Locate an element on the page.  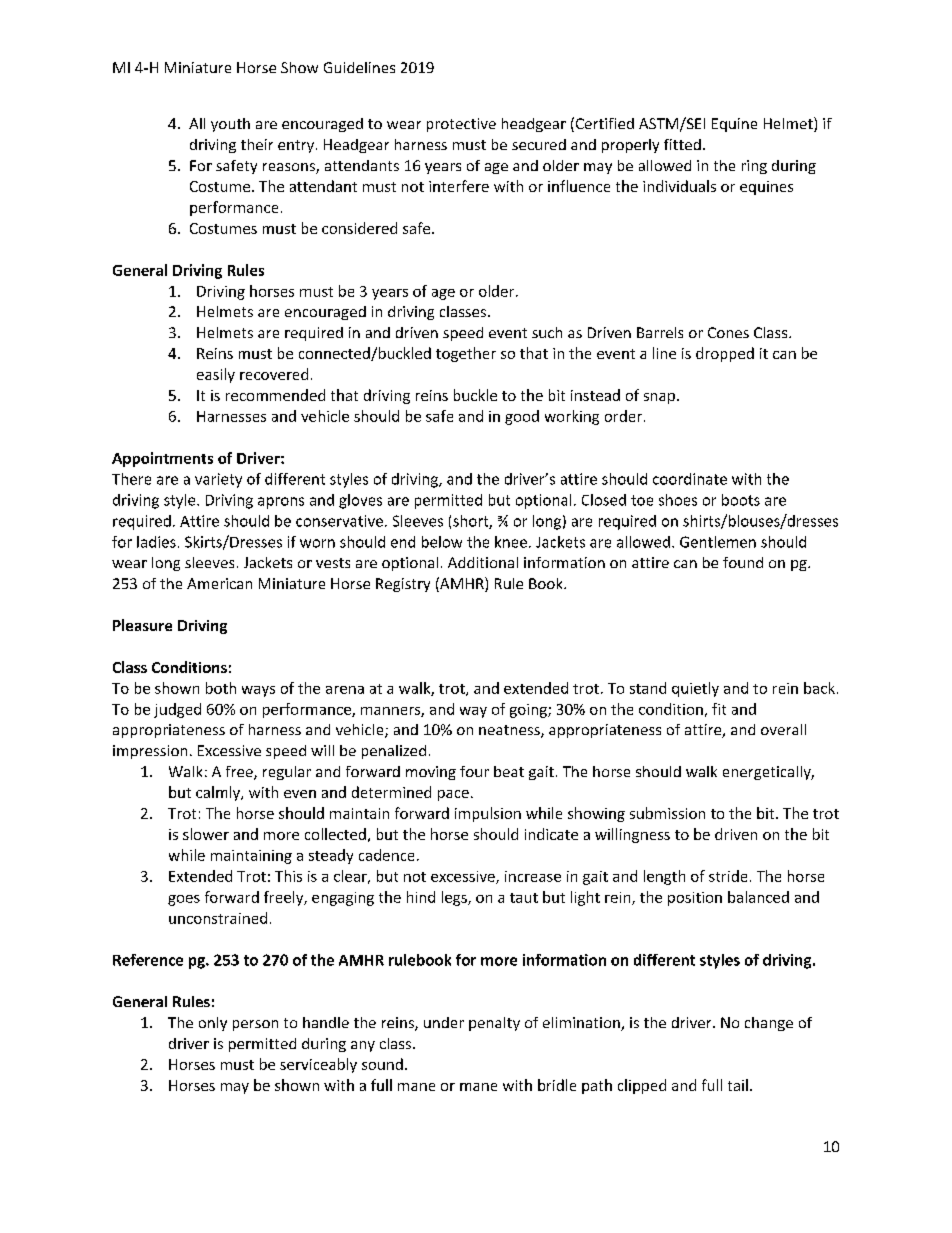
fitted is located at coordinates (682, 144).
